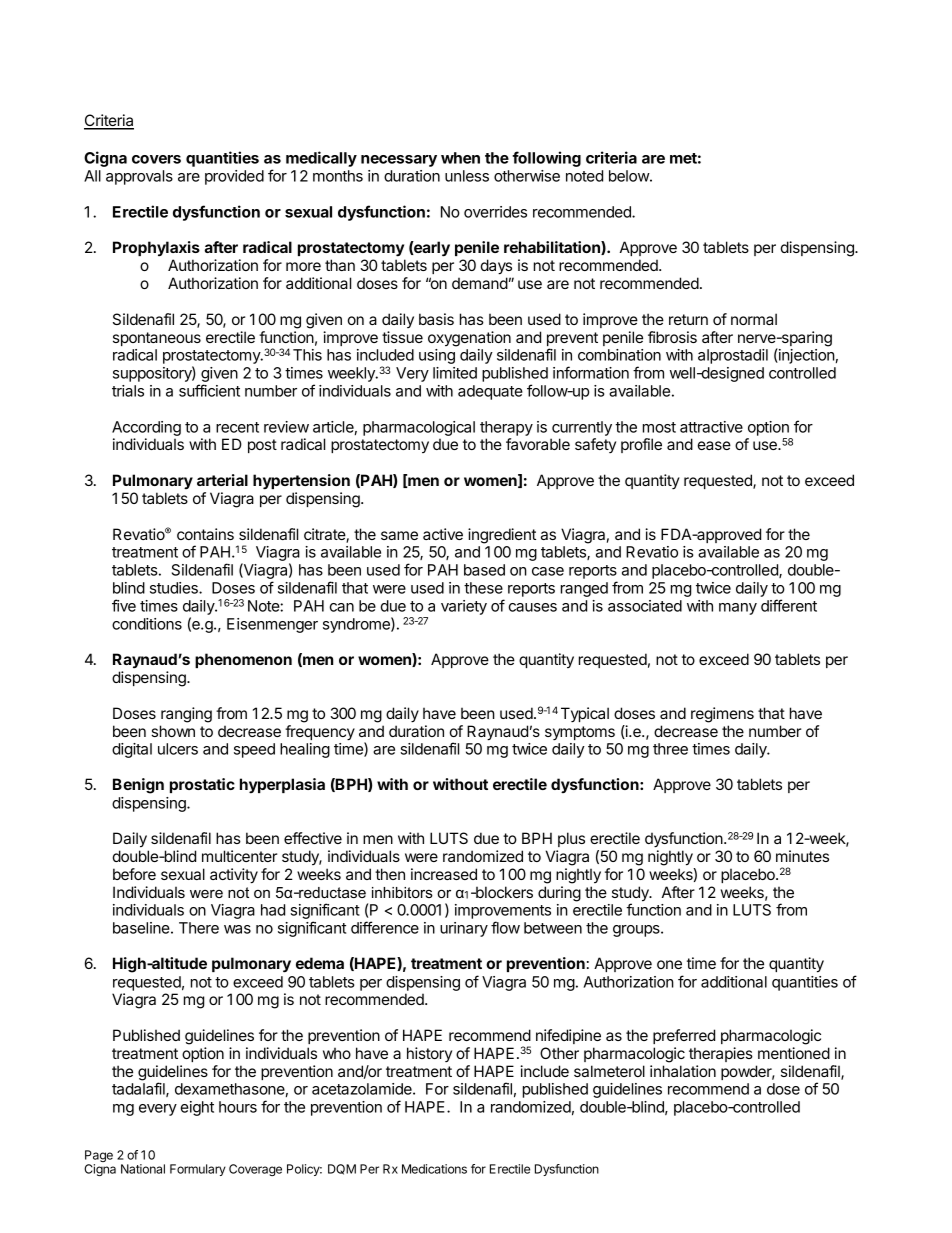 This document has height=1233, width=952. What do you see at coordinates (399, 535) in the document?
I see `same` at bounding box center [399, 535].
